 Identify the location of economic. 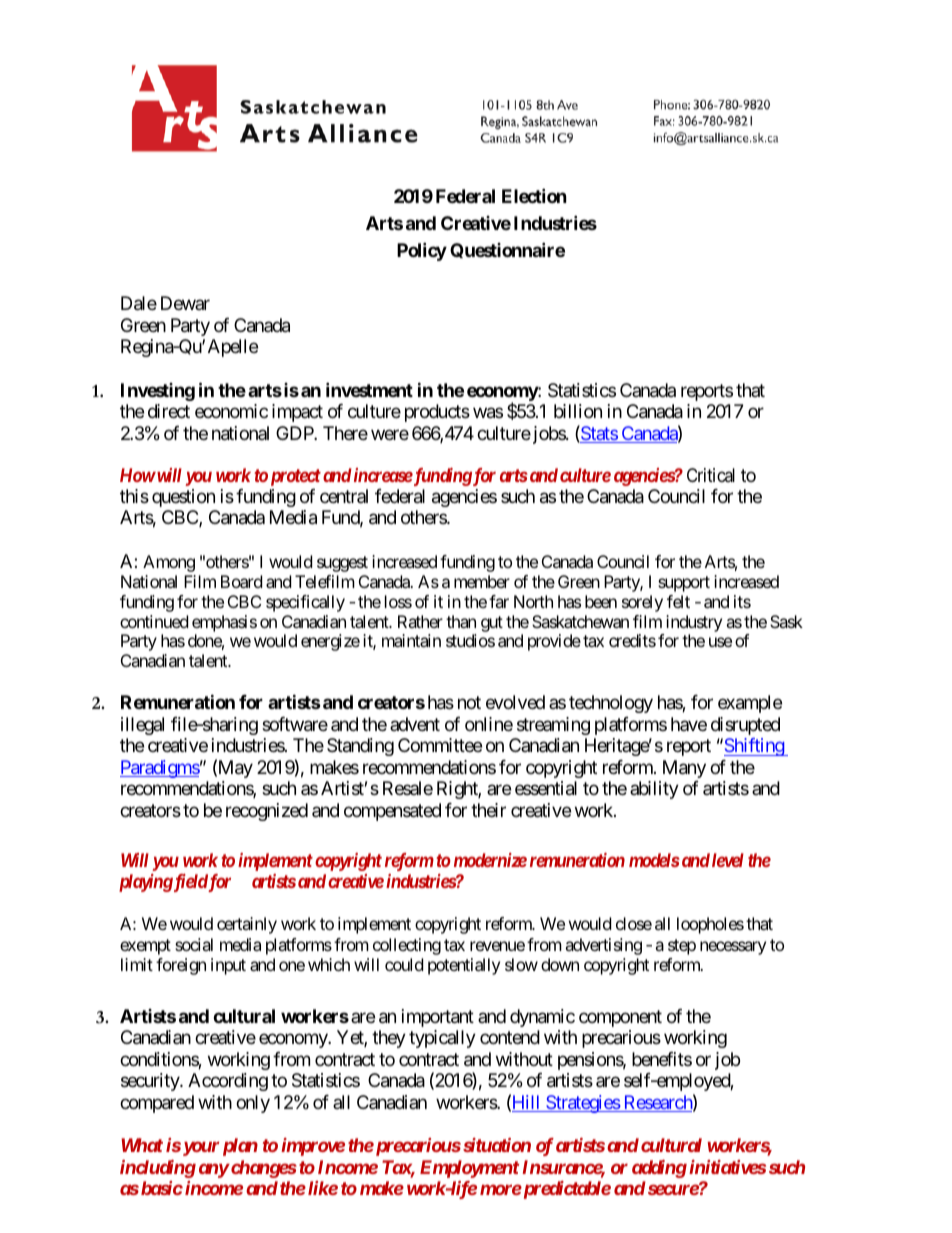
(231, 411).
